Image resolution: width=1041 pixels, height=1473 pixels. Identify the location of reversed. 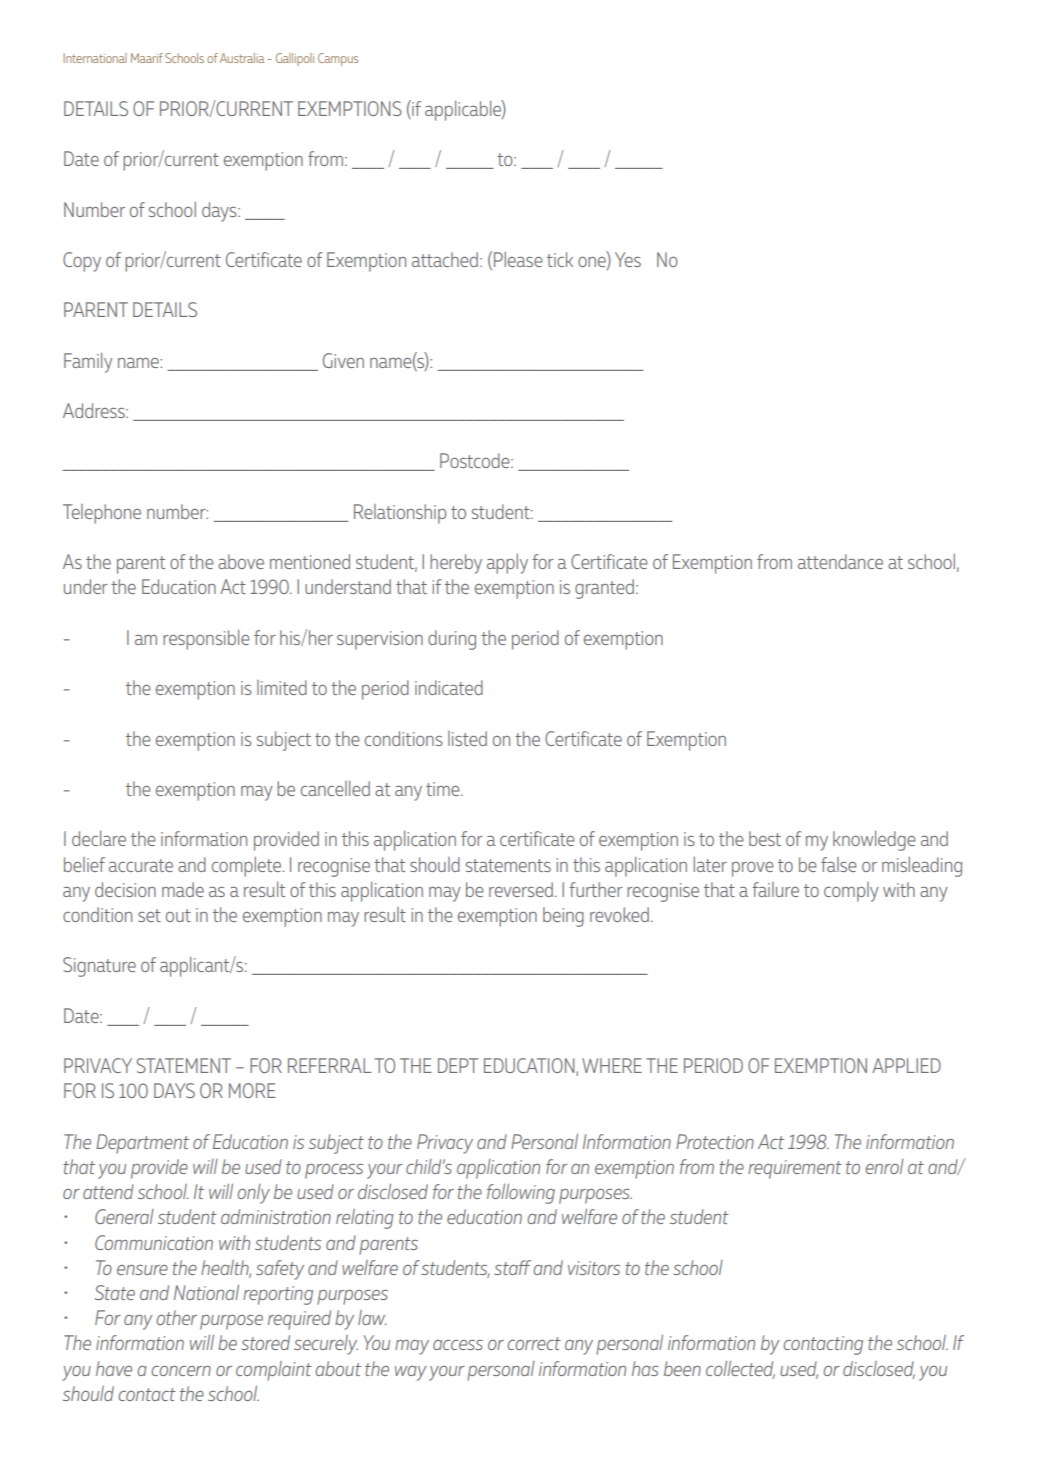
(521, 889).
